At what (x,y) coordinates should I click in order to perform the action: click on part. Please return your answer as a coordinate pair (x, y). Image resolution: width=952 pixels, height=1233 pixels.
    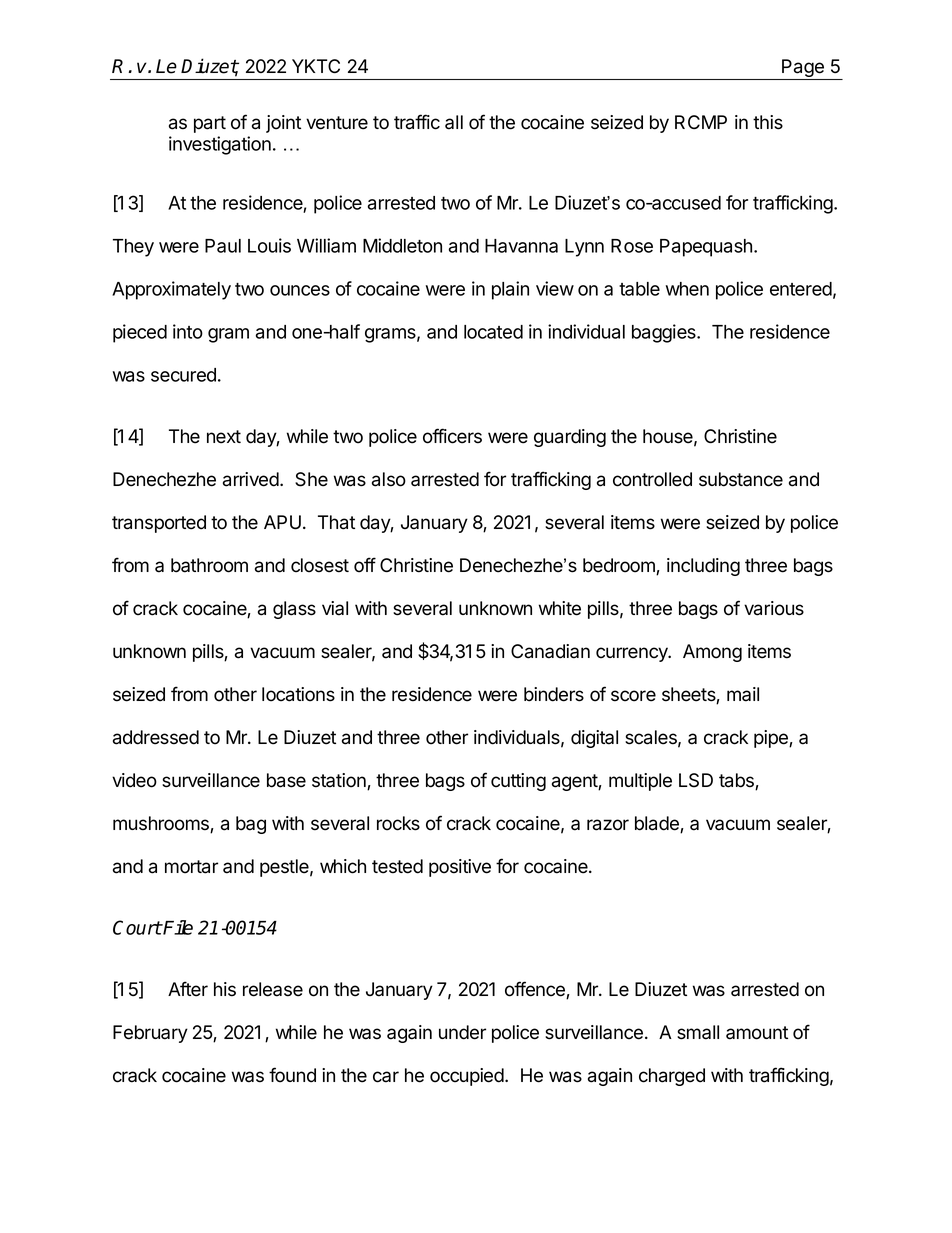
    Looking at the image, I should click on (210, 124).
